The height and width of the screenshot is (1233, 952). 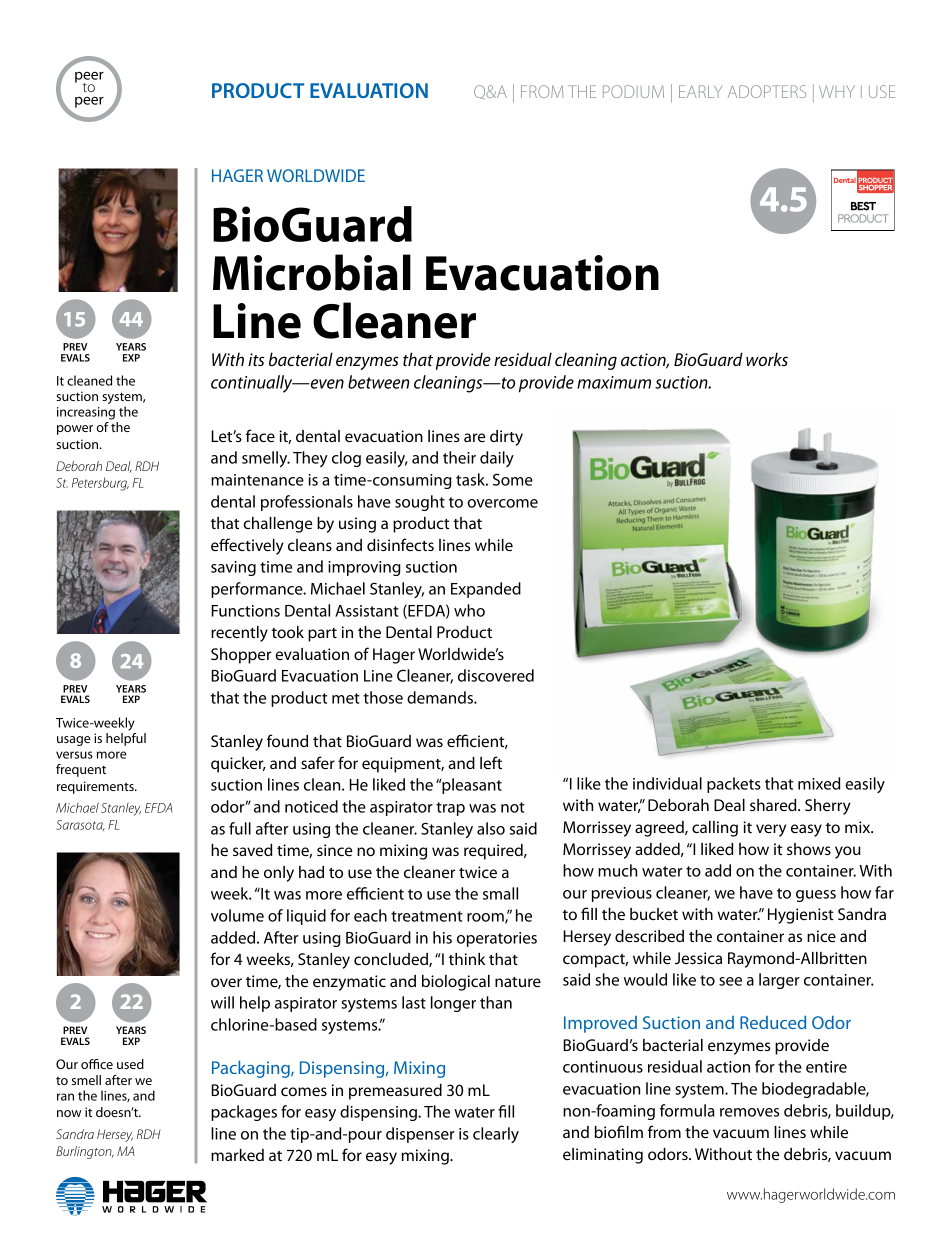 What do you see at coordinates (469, 610) in the screenshot?
I see `who` at bounding box center [469, 610].
